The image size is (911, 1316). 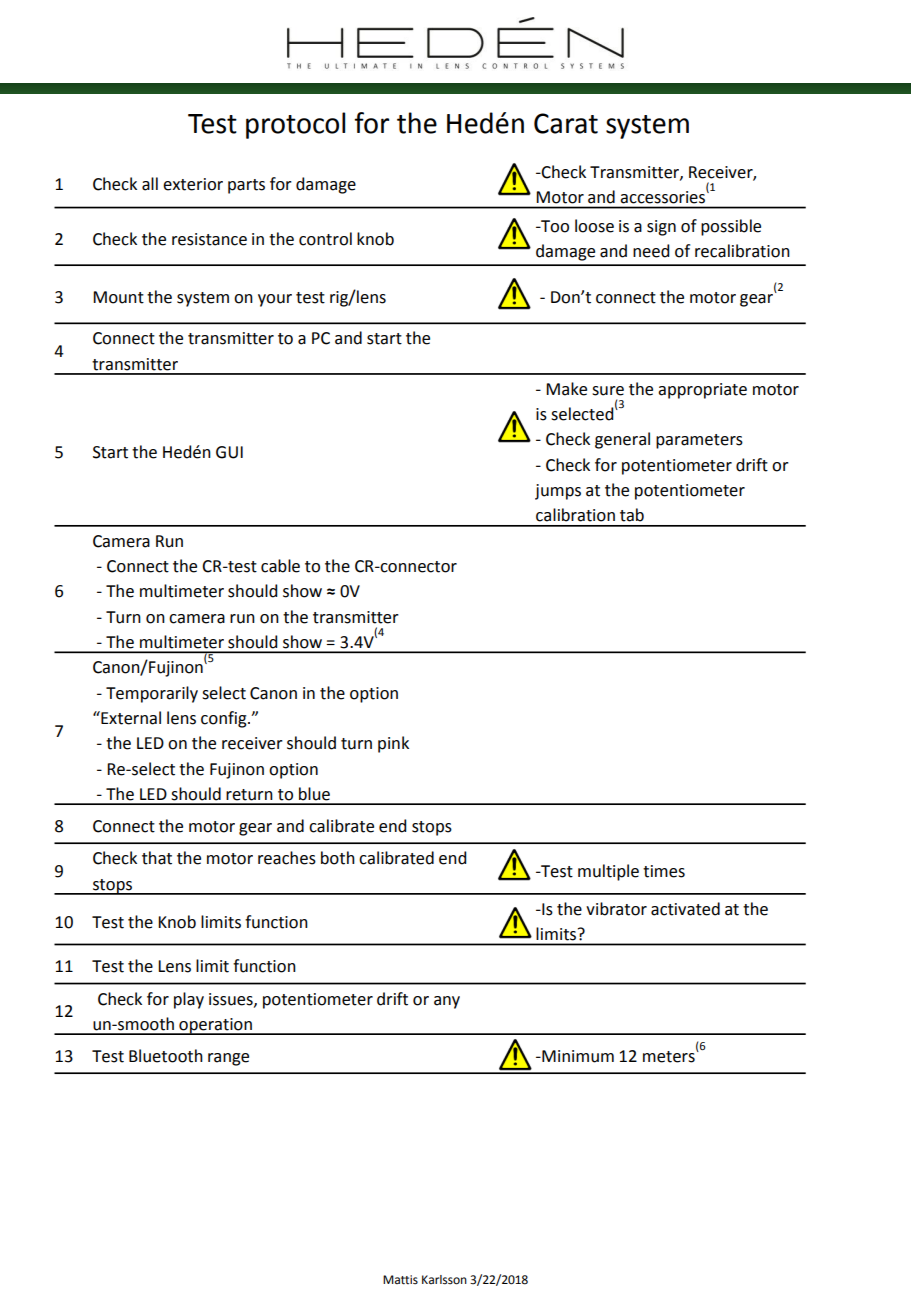 I want to click on config, so click(x=225, y=719).
